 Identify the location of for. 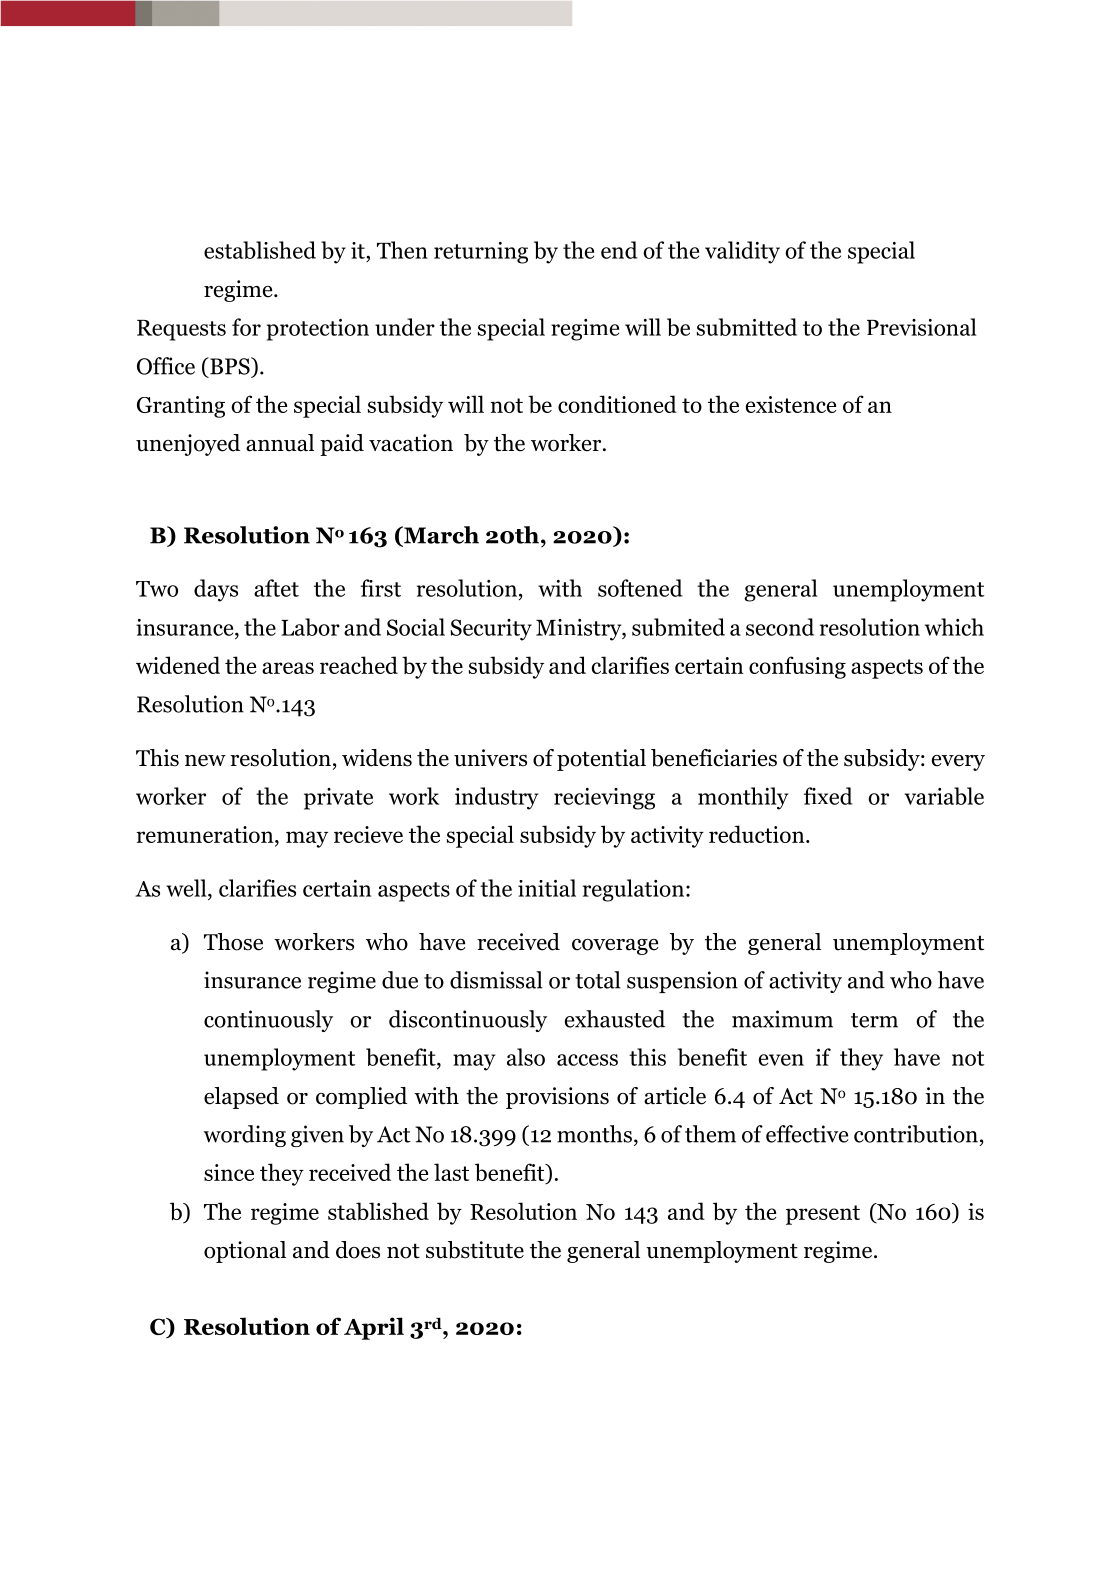
(246, 327).
